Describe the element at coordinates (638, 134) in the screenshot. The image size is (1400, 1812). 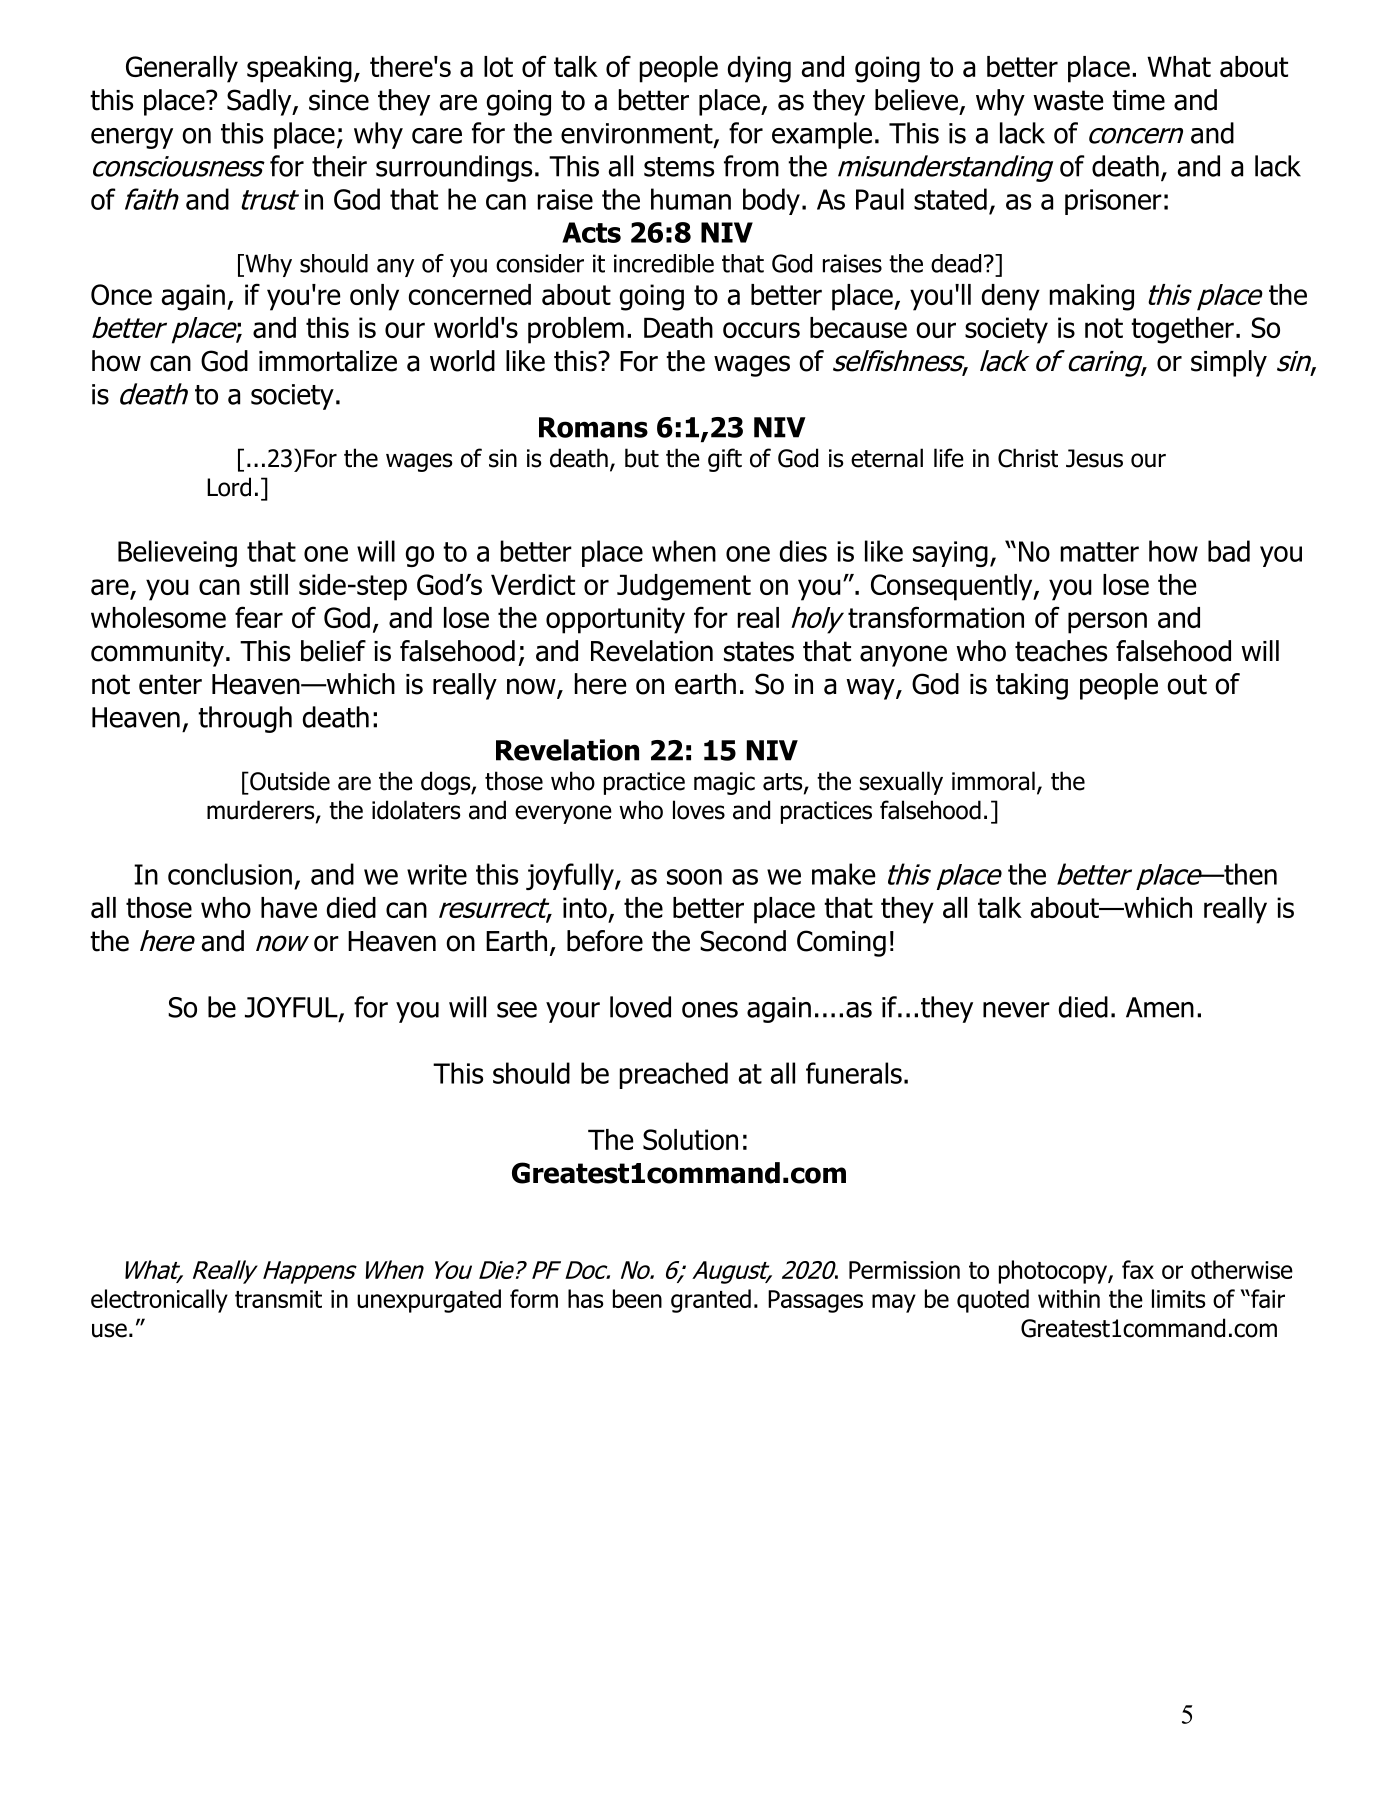
I see `environment` at that location.
